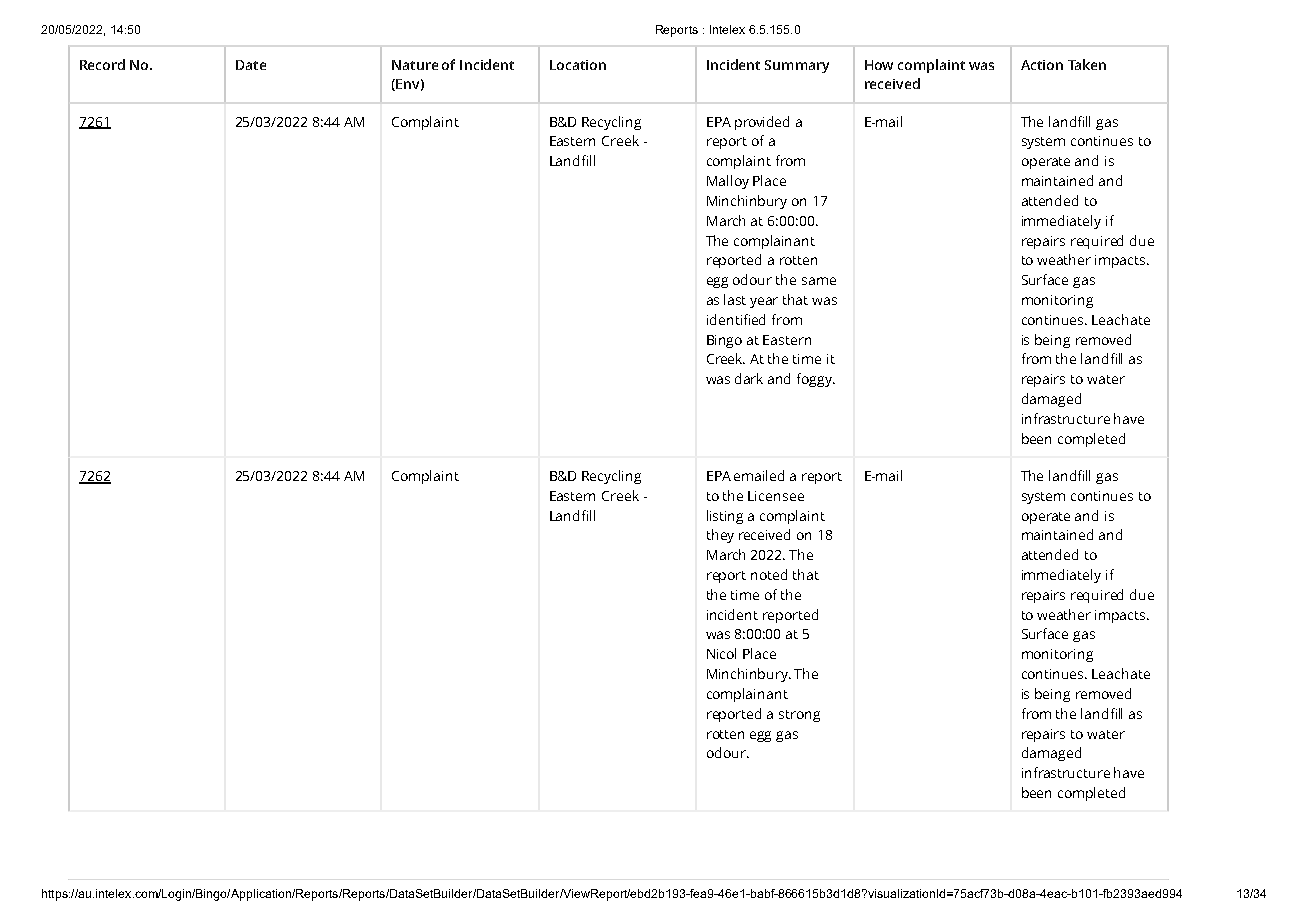 Image resolution: width=1308 pixels, height=924 pixels. Describe the element at coordinates (816, 380) in the image. I see `foggy` at that location.
